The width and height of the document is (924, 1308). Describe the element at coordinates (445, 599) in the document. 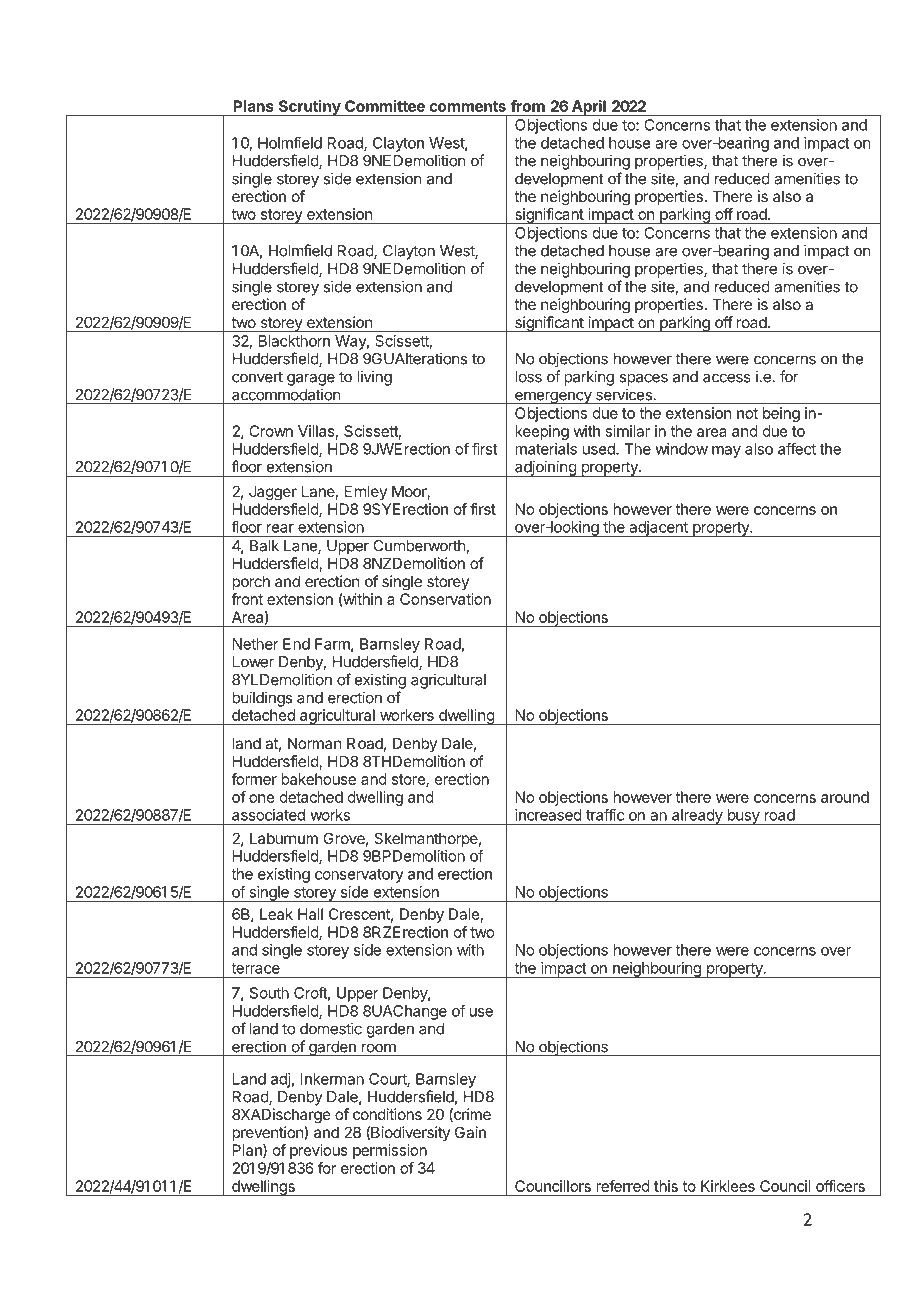

I see `Conservation` at that location.
